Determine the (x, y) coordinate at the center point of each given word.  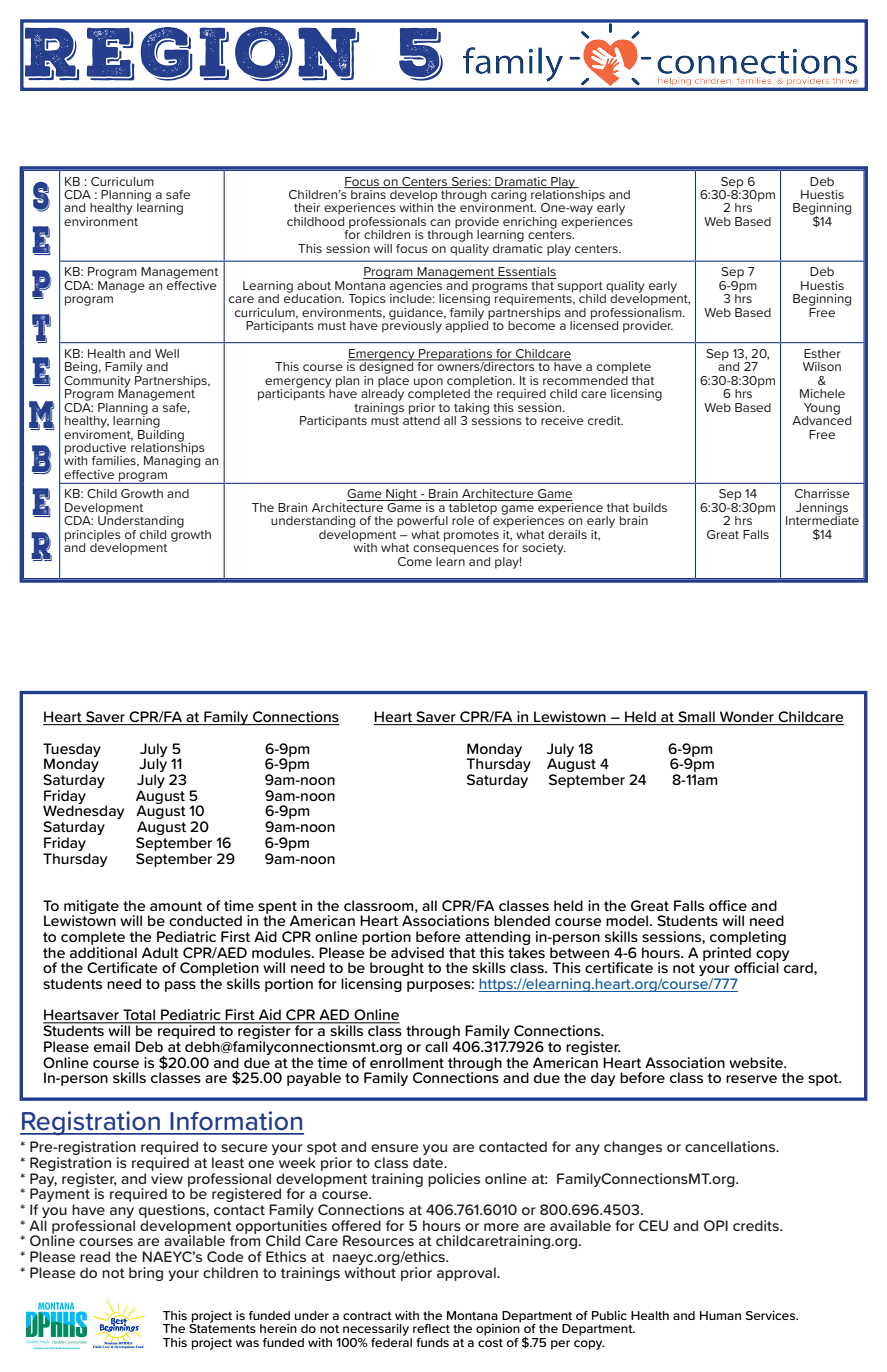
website (757, 1062)
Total (139, 1016)
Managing (172, 461)
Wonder (747, 718)
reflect (431, 1328)
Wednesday (83, 812)
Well (167, 353)
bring (146, 1274)
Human (720, 1315)
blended (522, 920)
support (581, 288)
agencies (416, 286)
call (436, 1046)
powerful (422, 522)
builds (650, 507)
